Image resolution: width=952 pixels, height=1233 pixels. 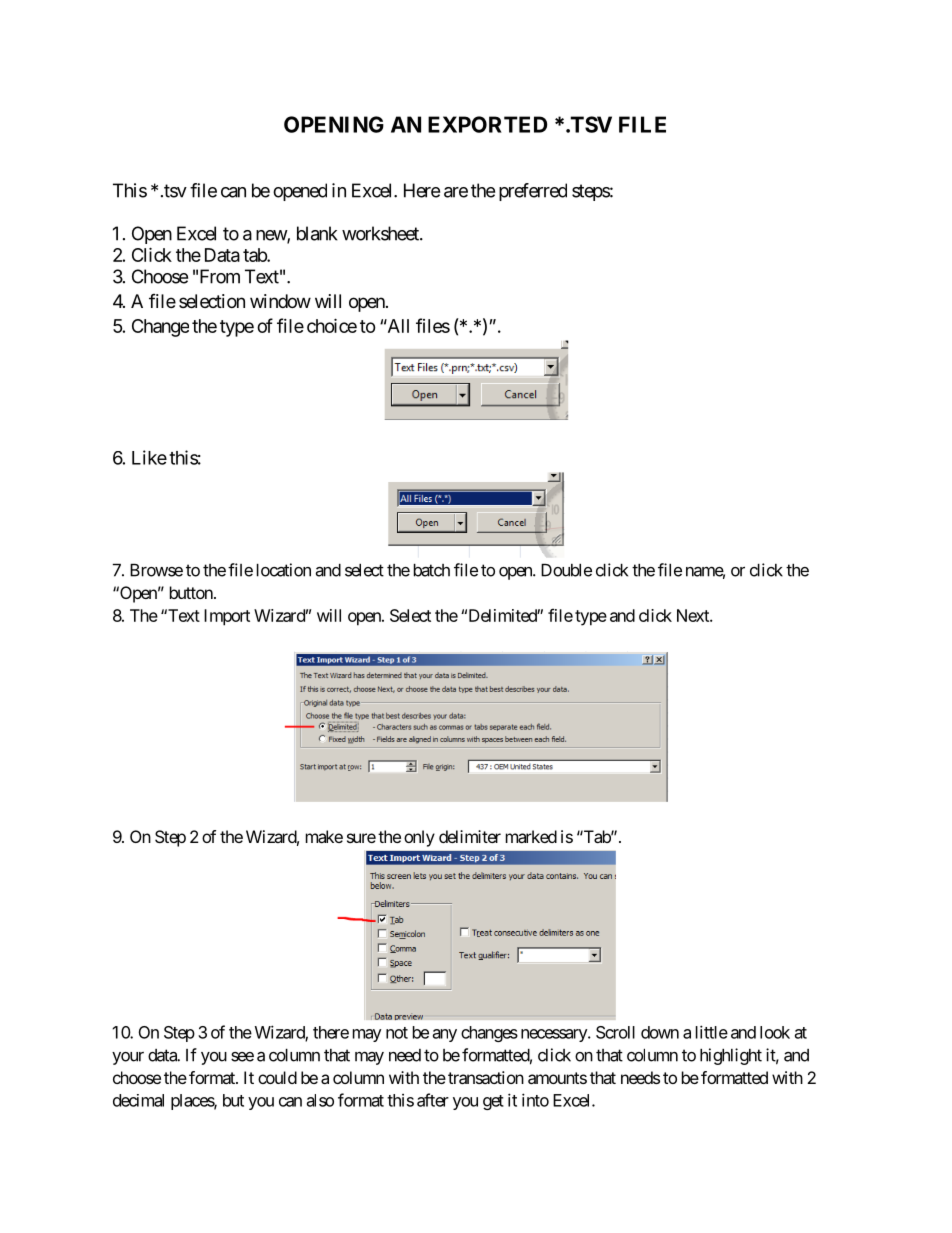 I want to click on marked, so click(x=531, y=836).
